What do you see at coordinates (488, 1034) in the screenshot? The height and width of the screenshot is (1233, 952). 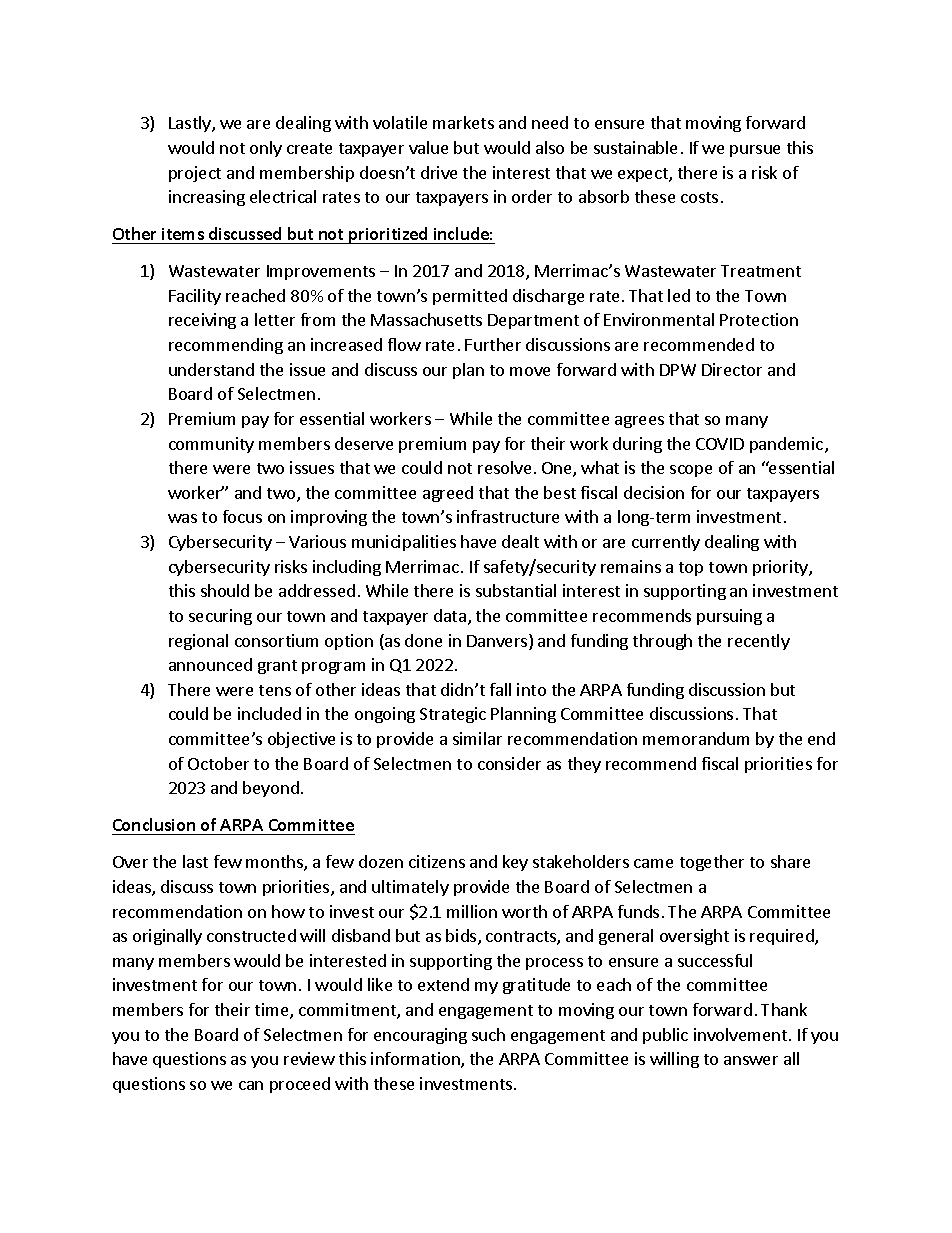 I see `such` at bounding box center [488, 1034].
